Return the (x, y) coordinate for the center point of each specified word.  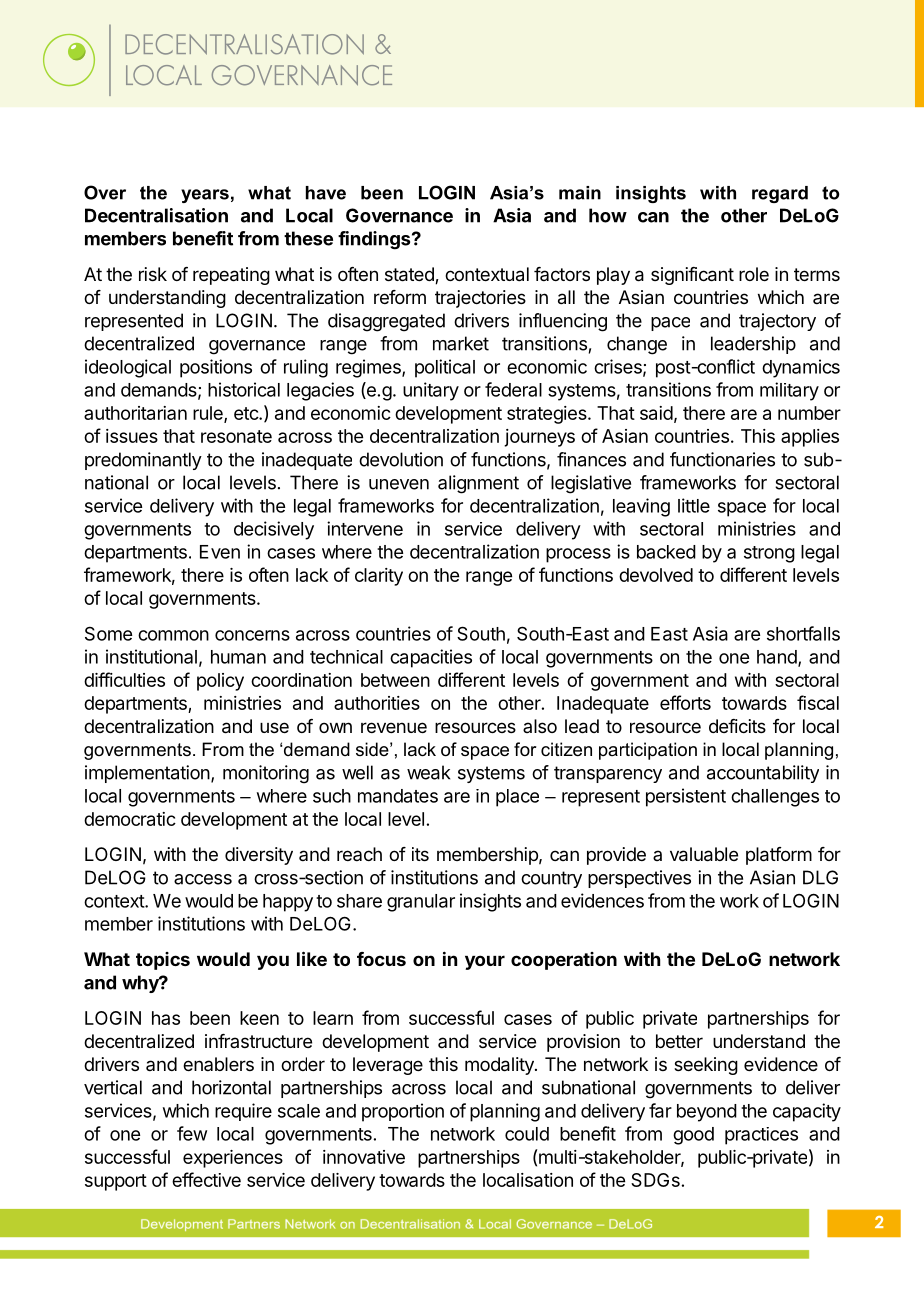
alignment (478, 484)
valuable (704, 854)
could (527, 1134)
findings (375, 240)
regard (780, 194)
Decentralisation (156, 215)
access (203, 879)
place (517, 798)
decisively (274, 530)
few (192, 1133)
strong (769, 554)
